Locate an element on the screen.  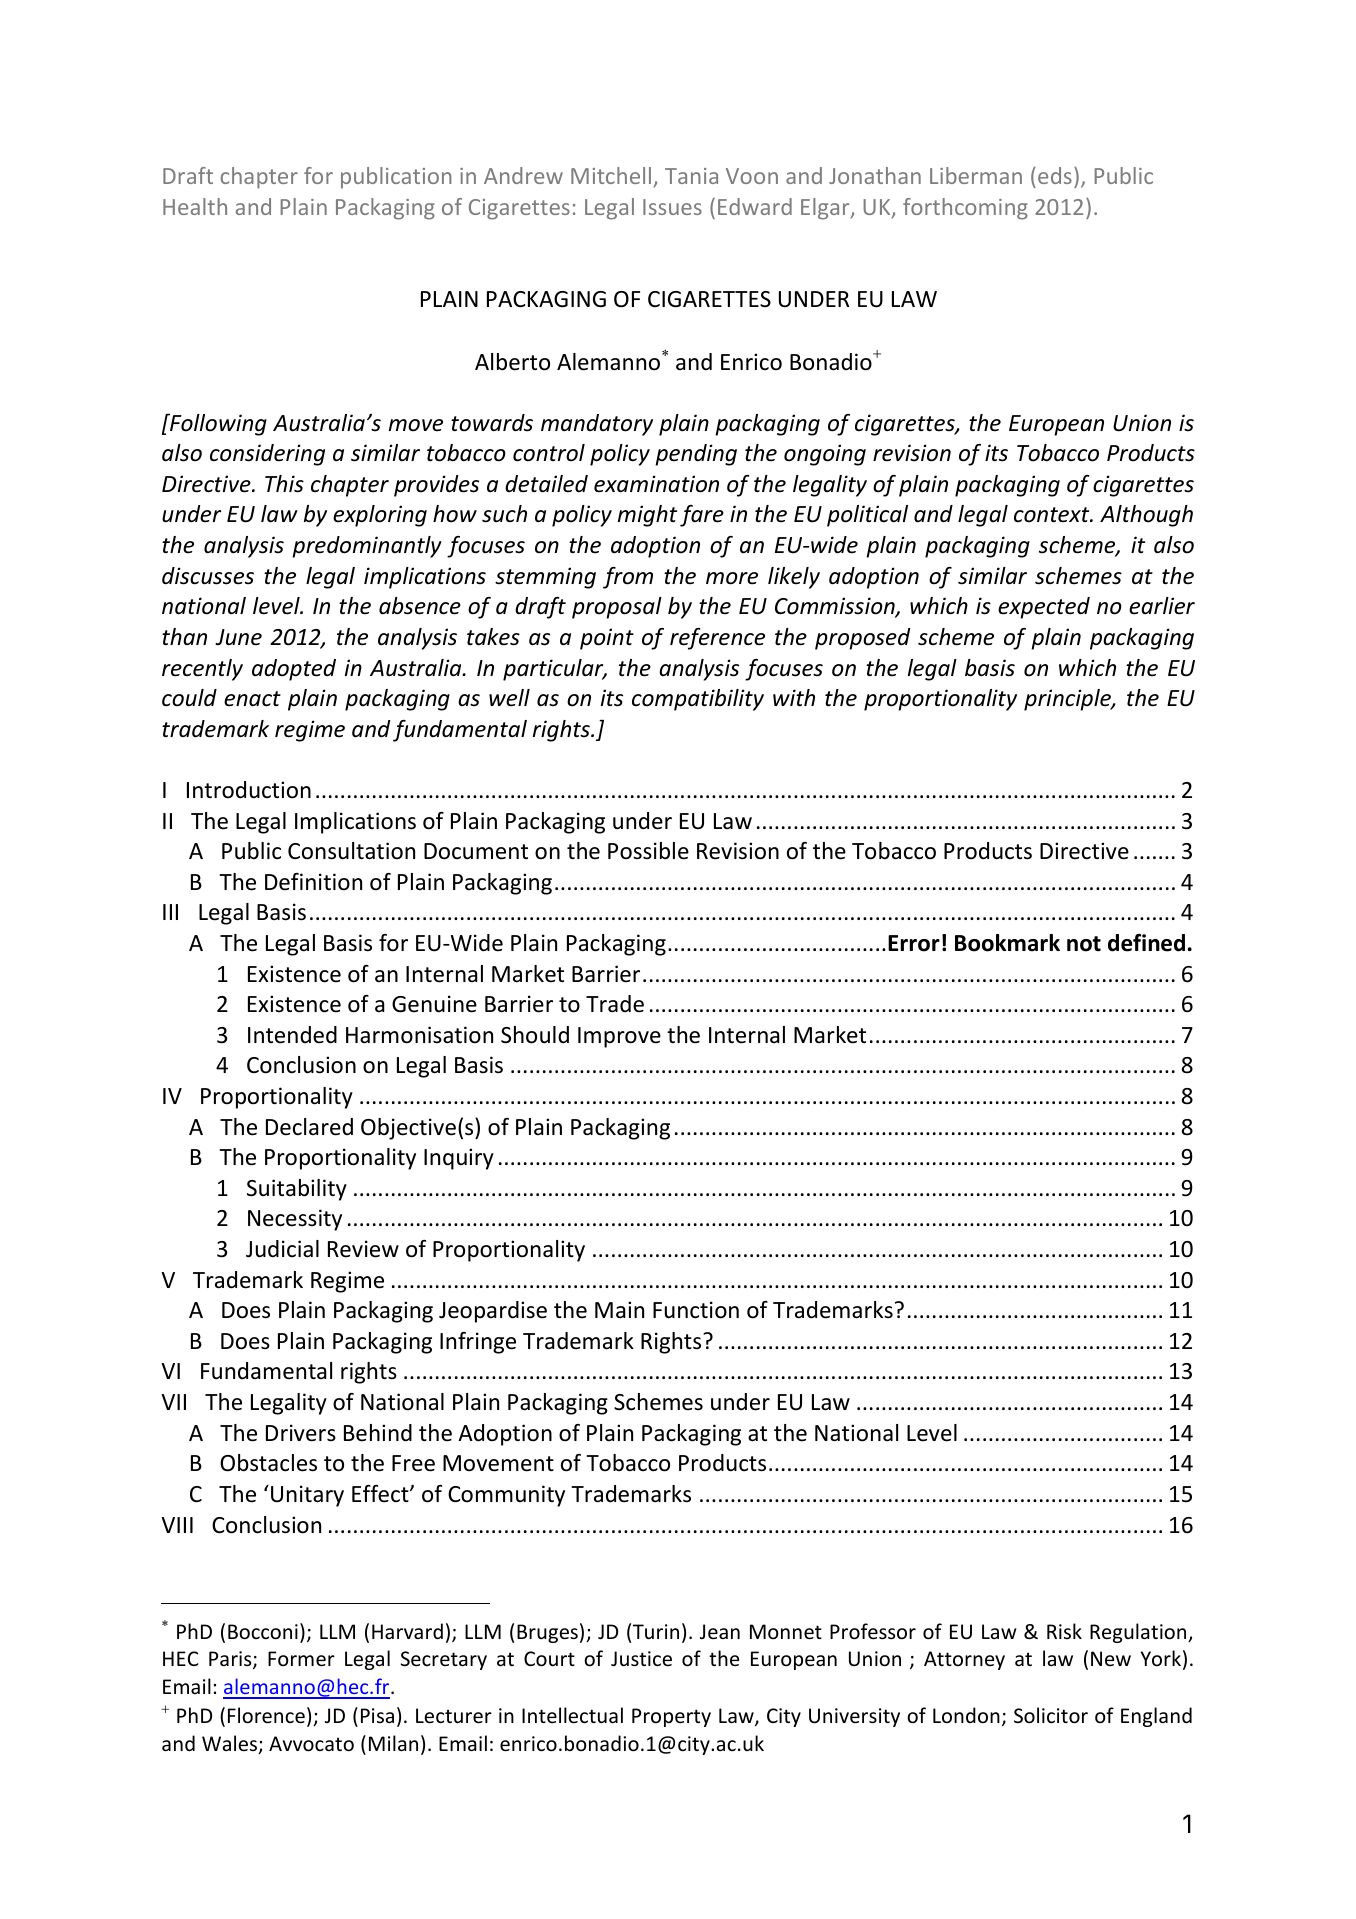
Florence is located at coordinates (266, 1715).
